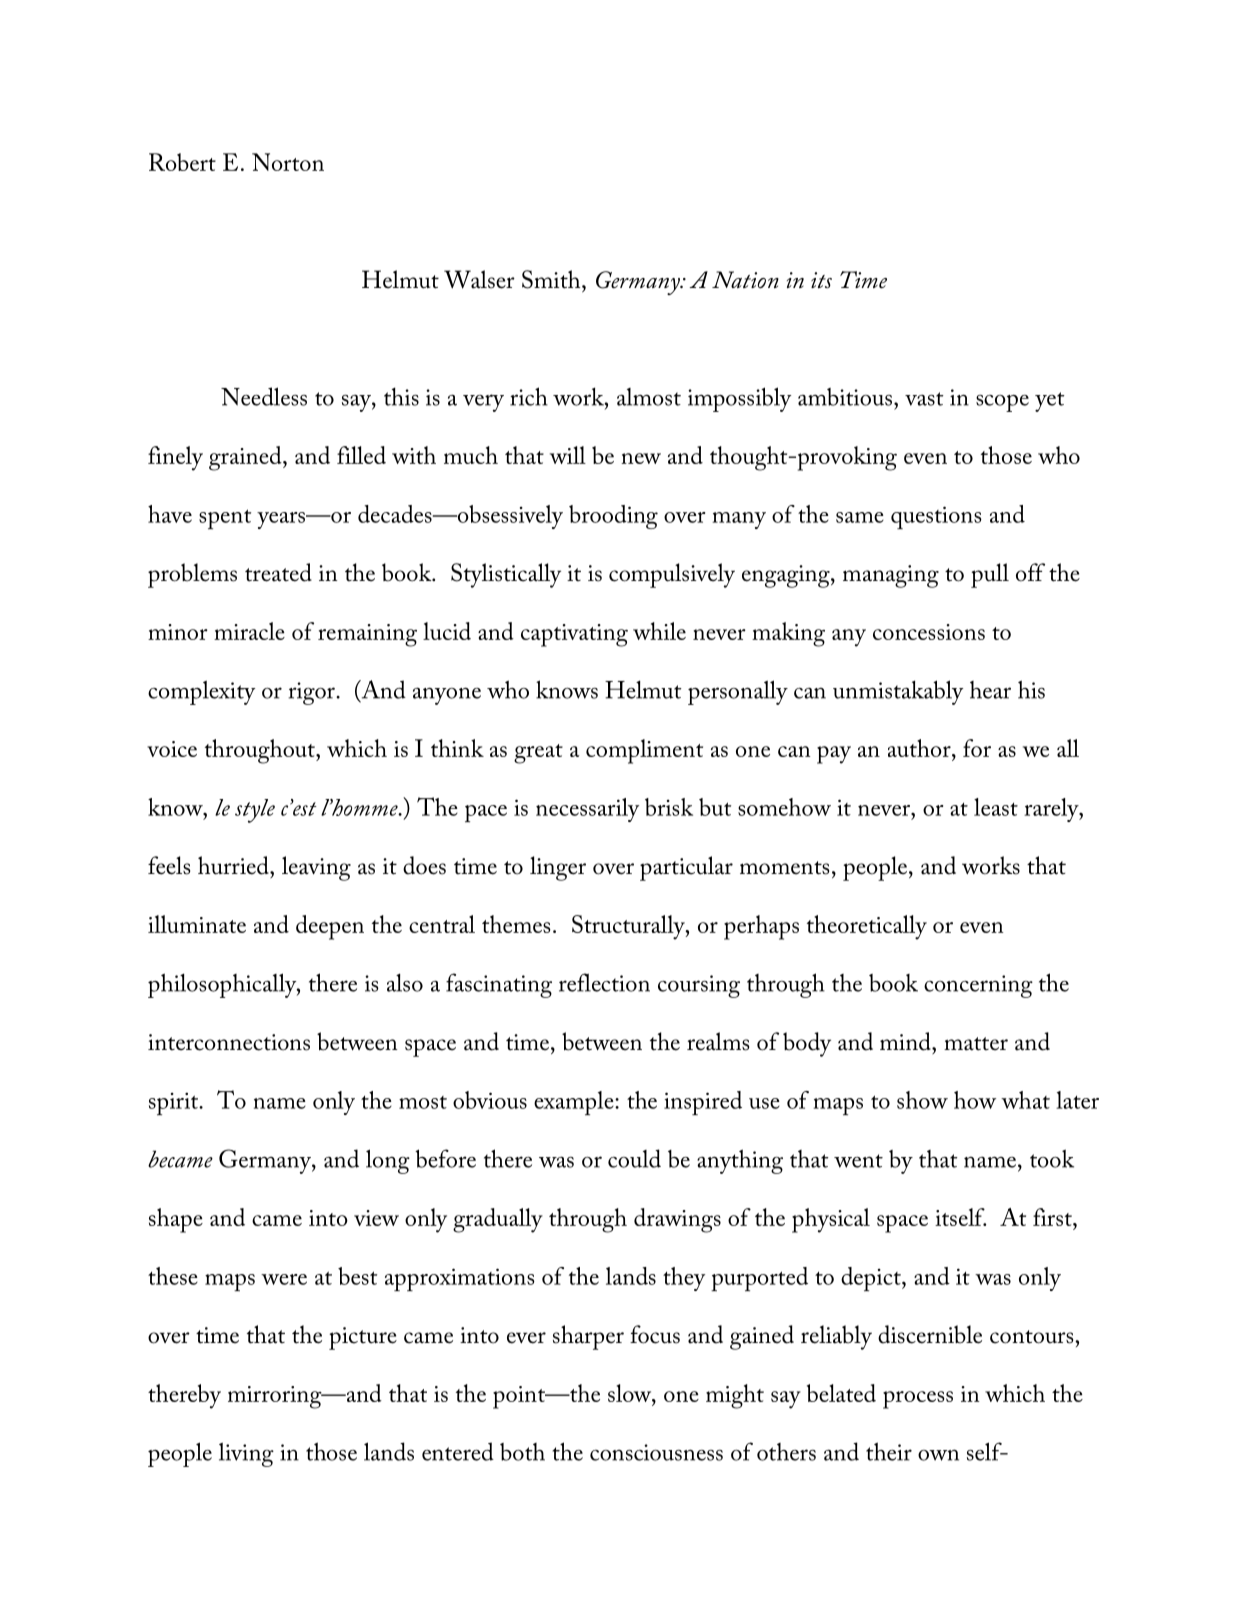 This screenshot has height=1612, width=1246. Describe the element at coordinates (255, 811) in the screenshot. I see `style` at that location.
